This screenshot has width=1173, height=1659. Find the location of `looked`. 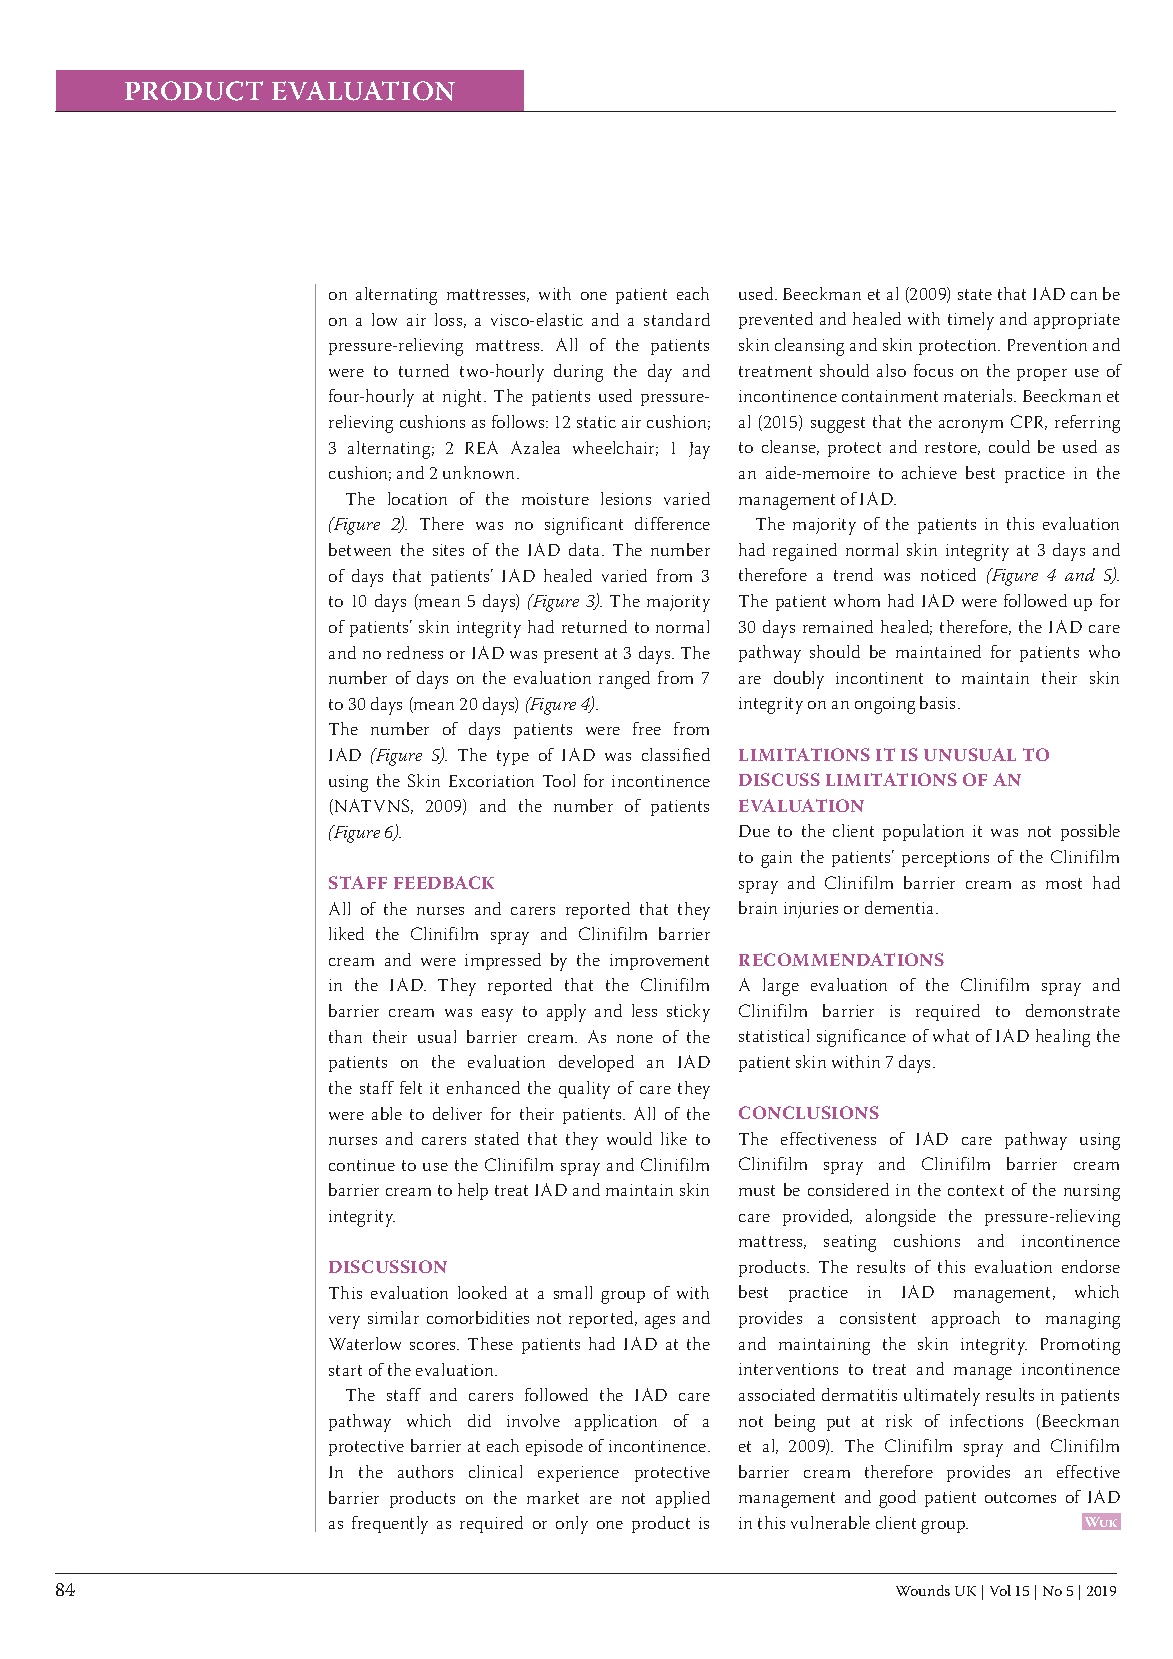

looked is located at coordinates (482, 1292).
